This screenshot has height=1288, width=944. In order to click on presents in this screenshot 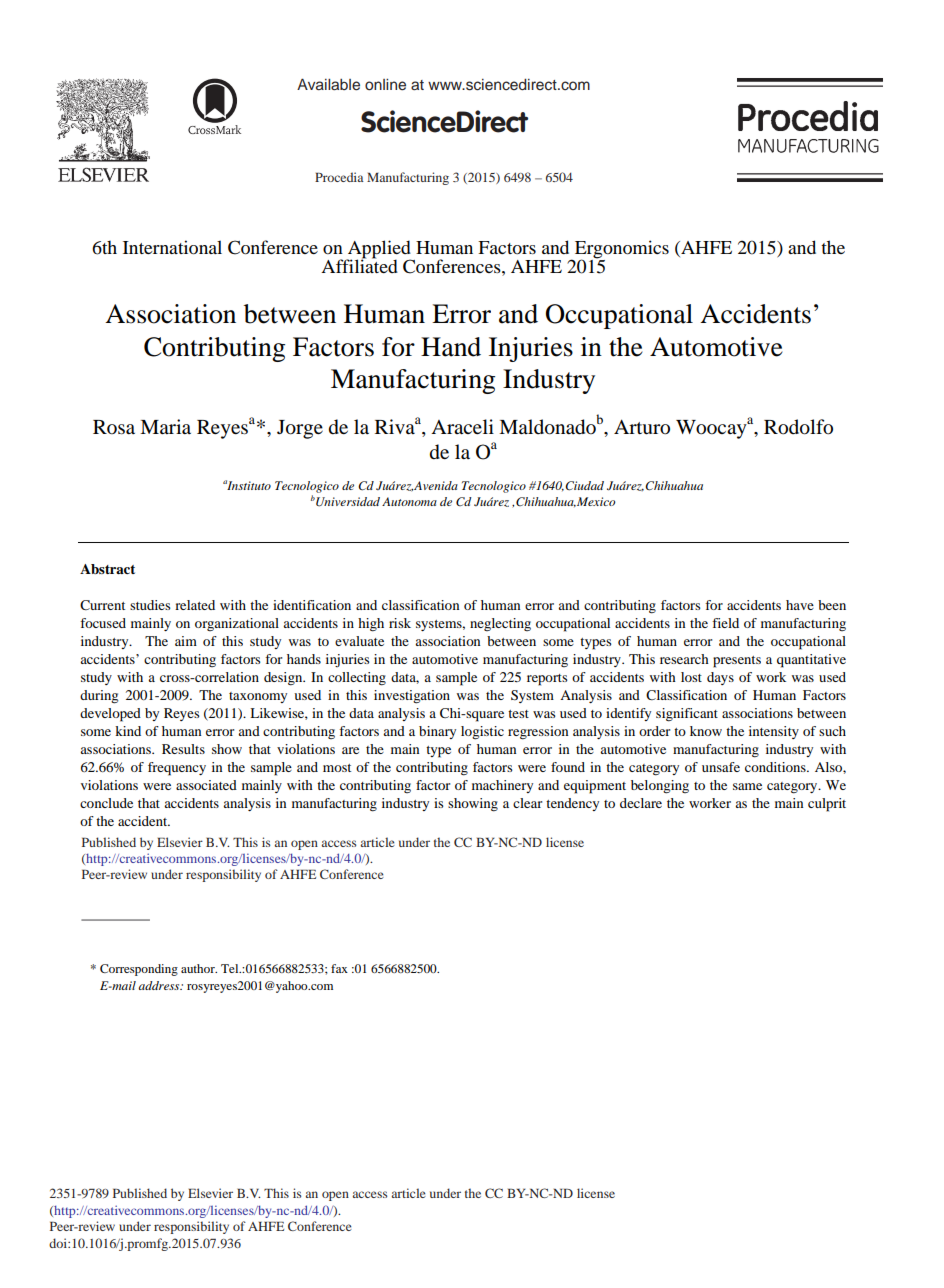, I will do `click(737, 662)`.
